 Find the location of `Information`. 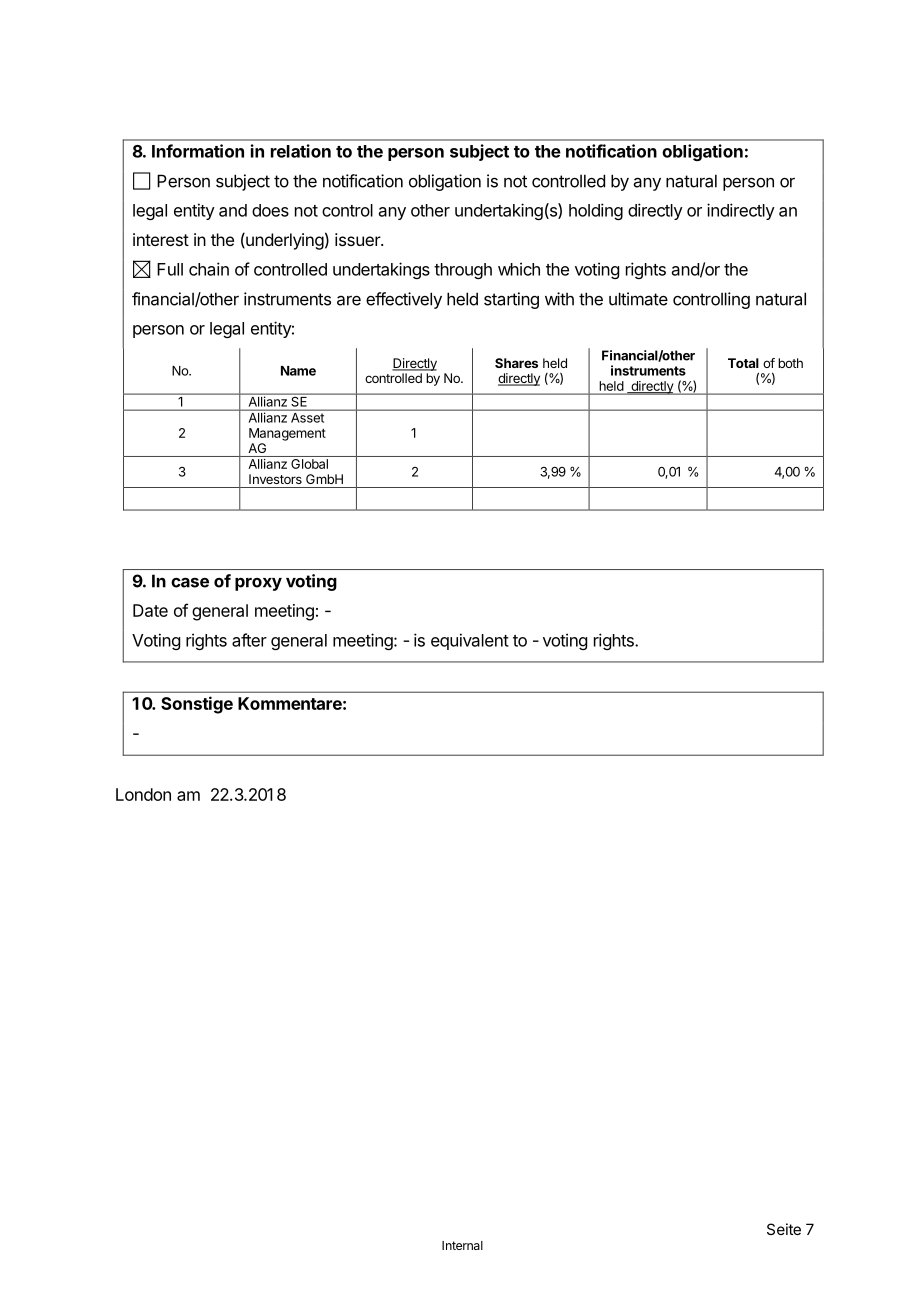

Information is located at coordinates (198, 151).
